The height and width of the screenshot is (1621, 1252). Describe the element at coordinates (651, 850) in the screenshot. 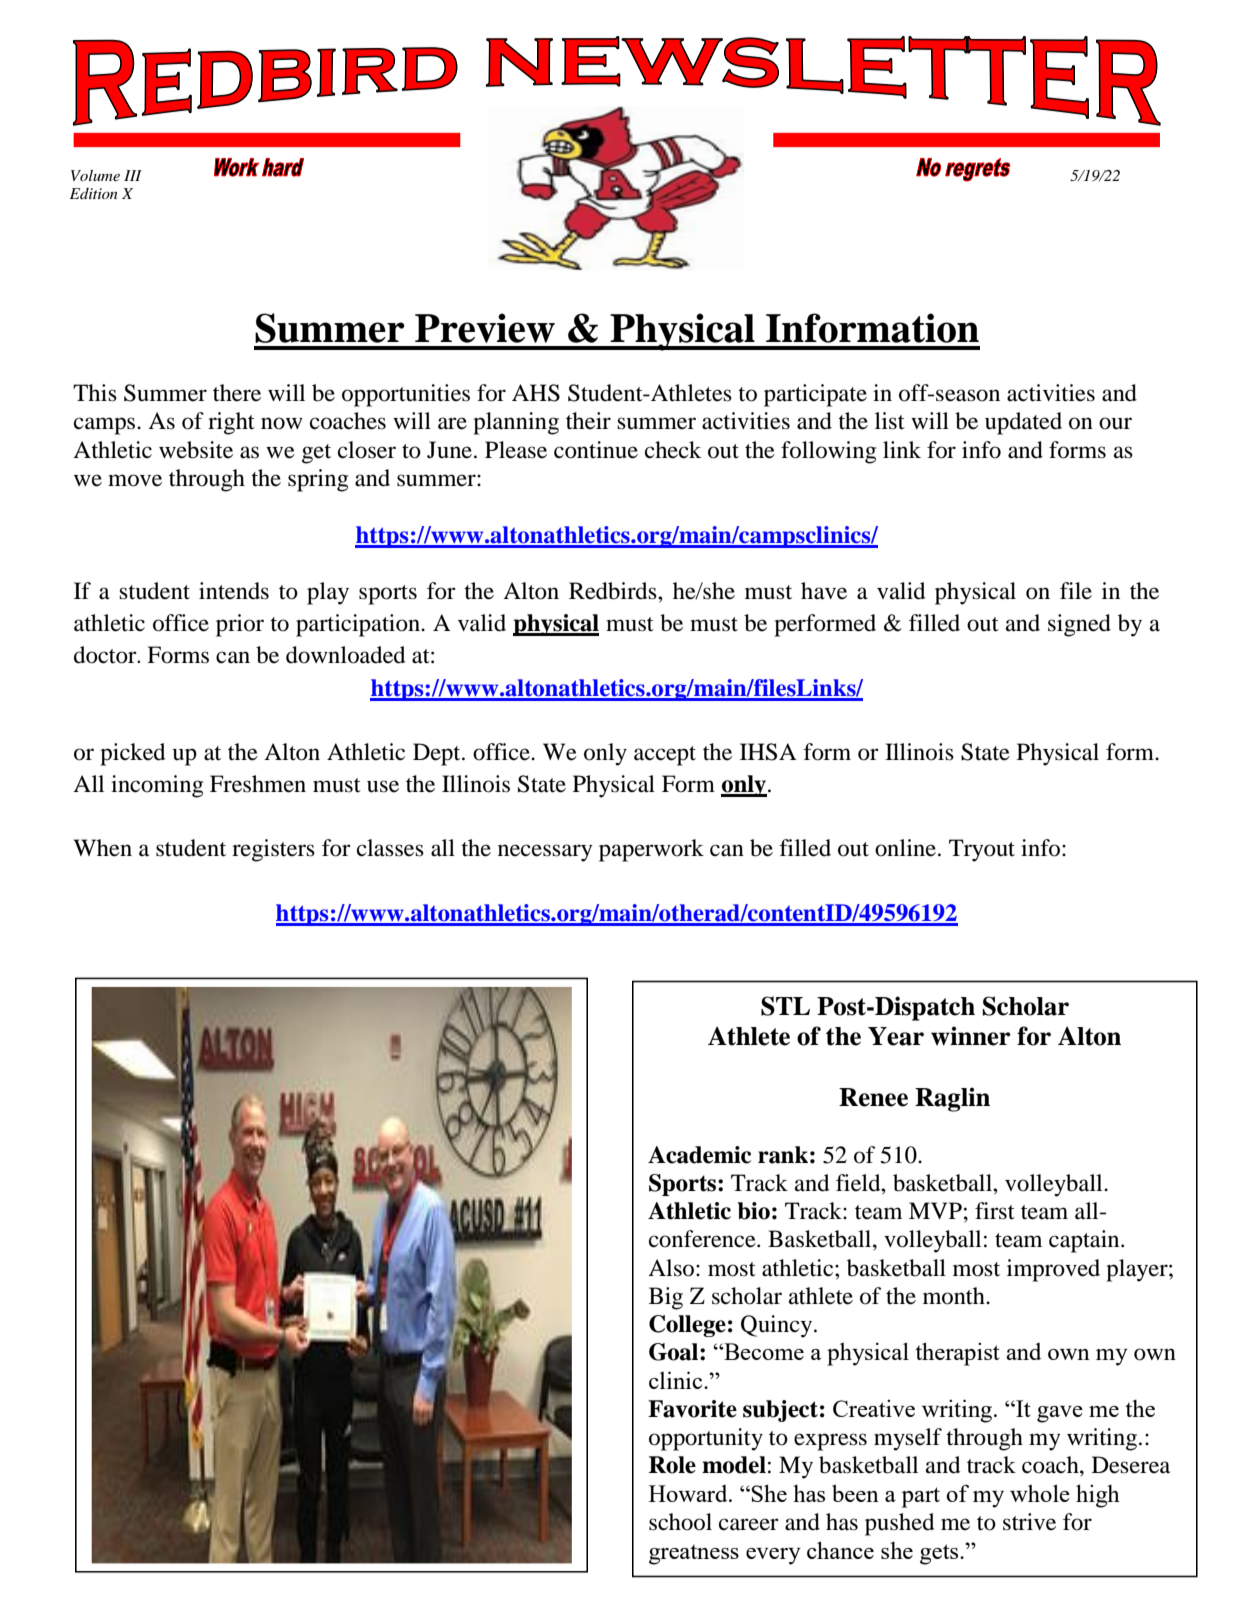

I see `paperwork` at that location.
